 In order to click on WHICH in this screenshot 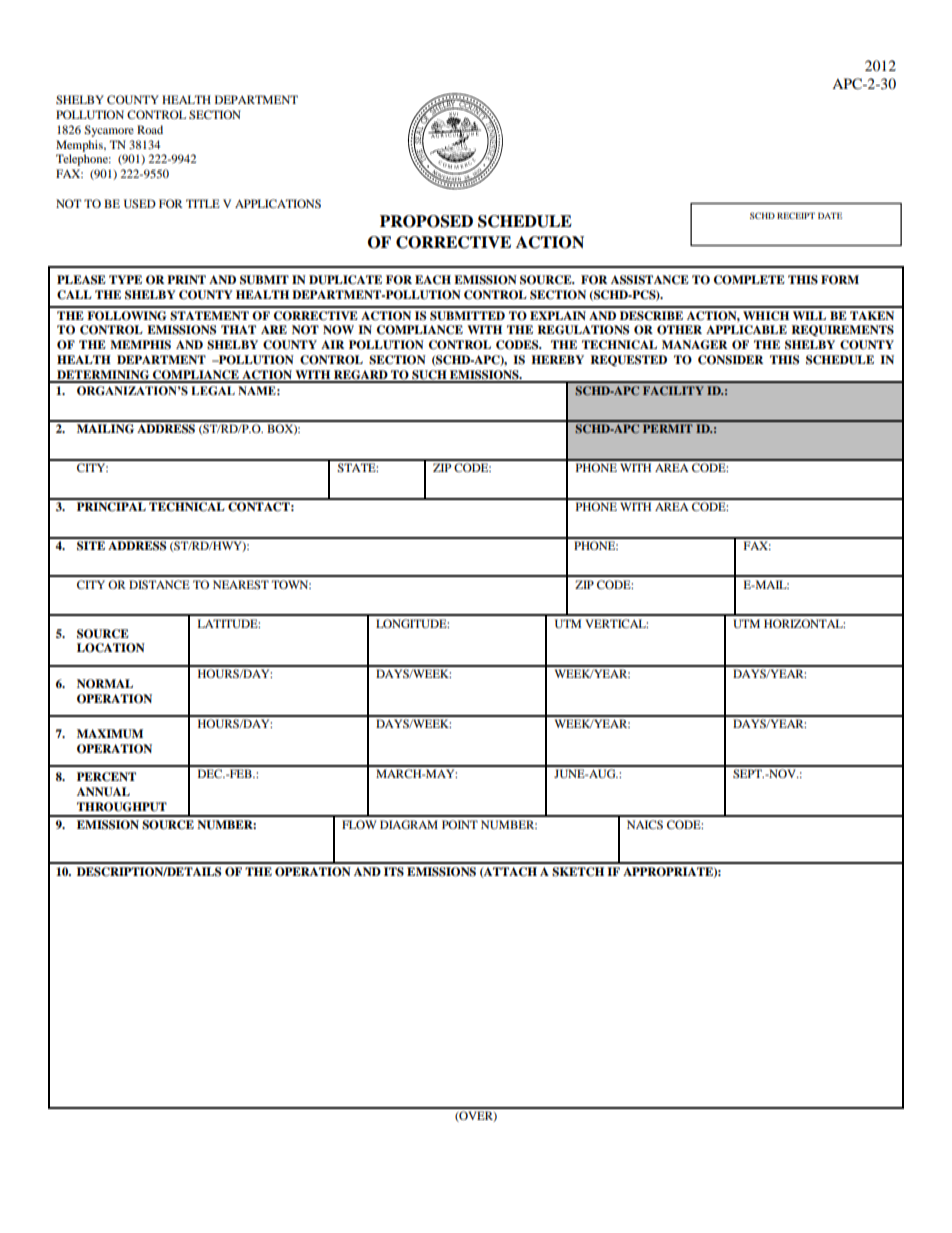, I will do `click(766, 316)`.
